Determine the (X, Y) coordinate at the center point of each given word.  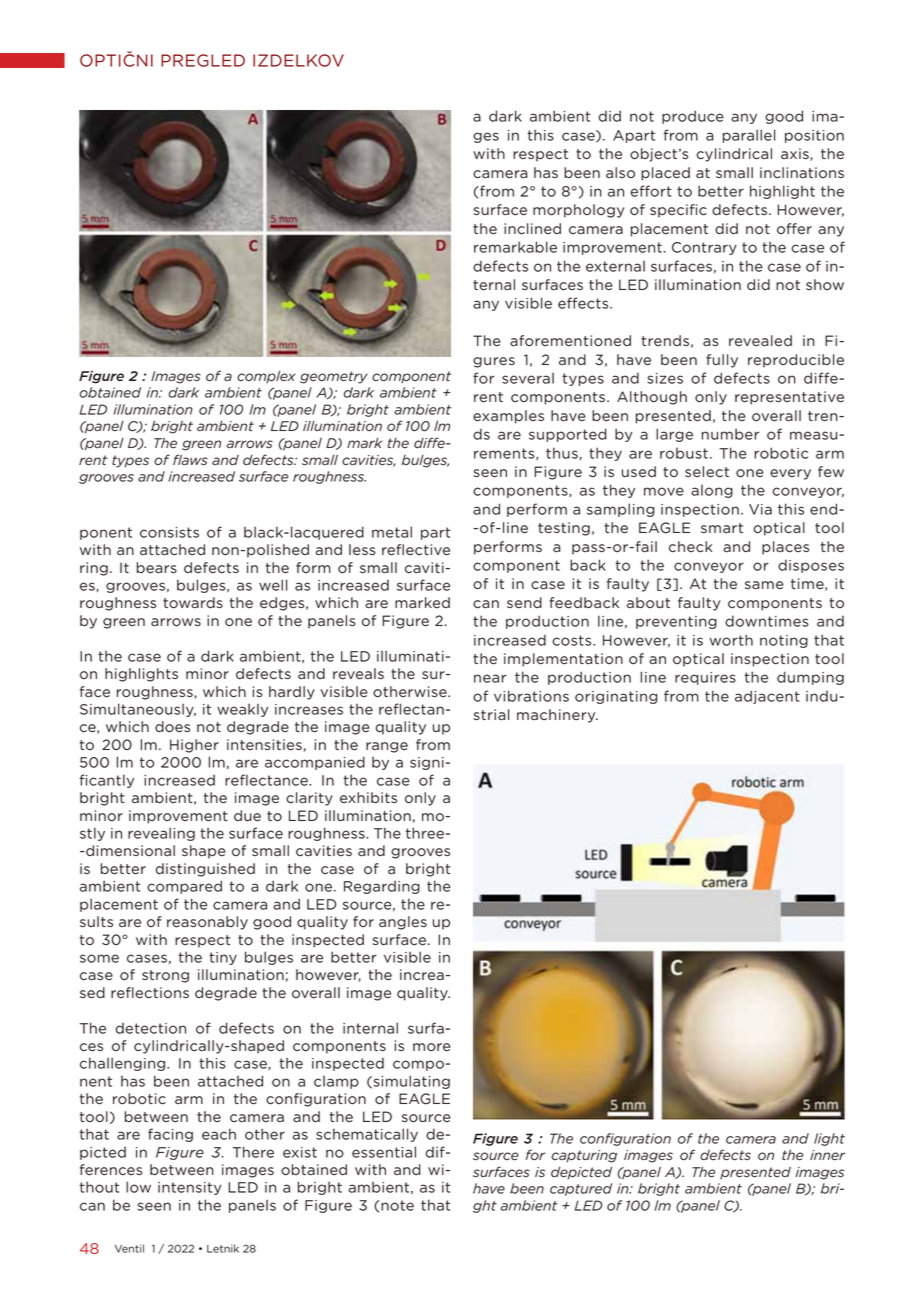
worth (731, 640)
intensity (190, 1188)
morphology (579, 211)
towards (193, 603)
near (490, 678)
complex (266, 377)
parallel (749, 136)
